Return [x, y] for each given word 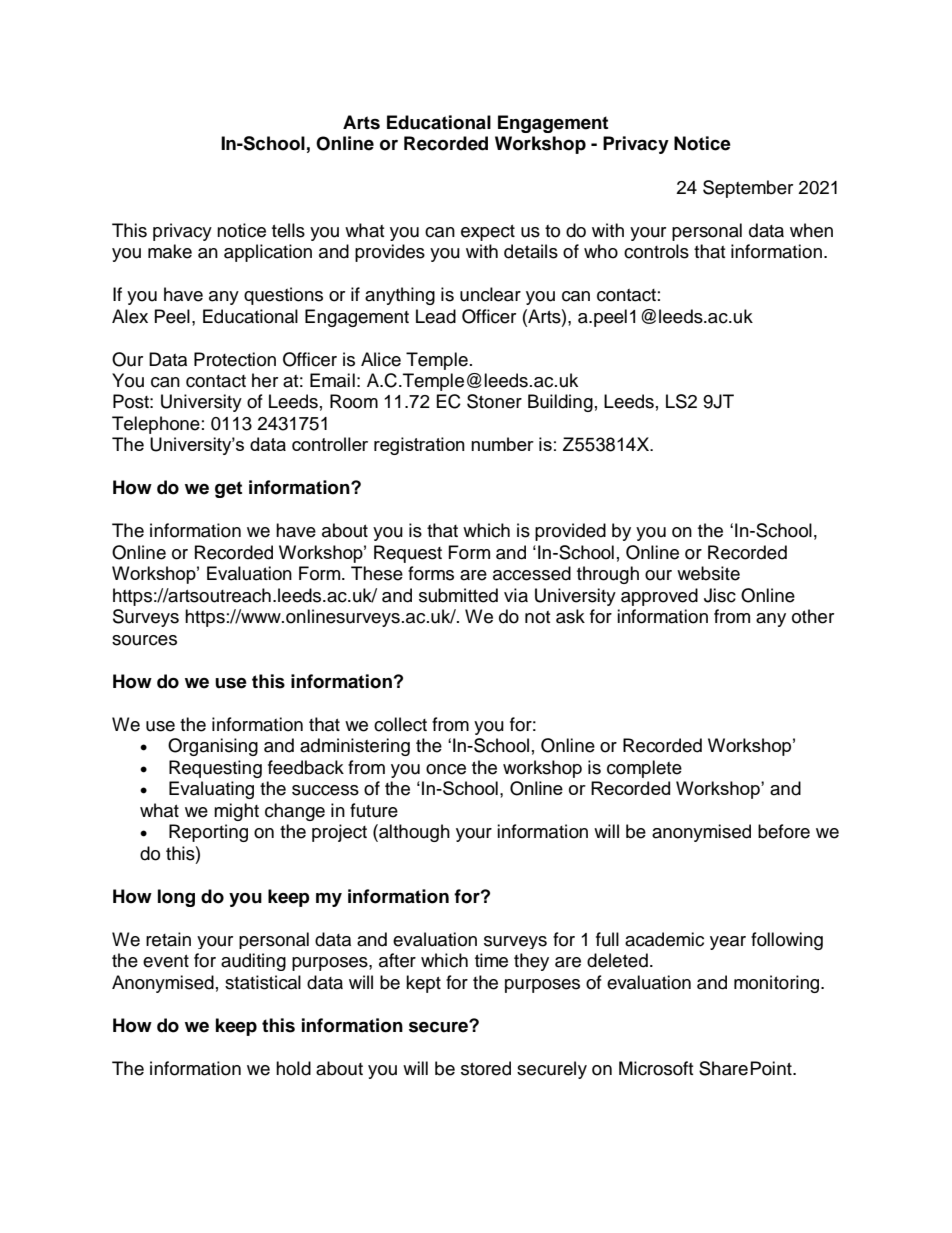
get [228, 489]
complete [644, 769]
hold [293, 1068]
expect [488, 233]
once [446, 769]
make [170, 251]
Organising [213, 747]
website [708, 573]
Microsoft [656, 1068]
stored [486, 1068]
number [502, 444]
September [748, 189]
